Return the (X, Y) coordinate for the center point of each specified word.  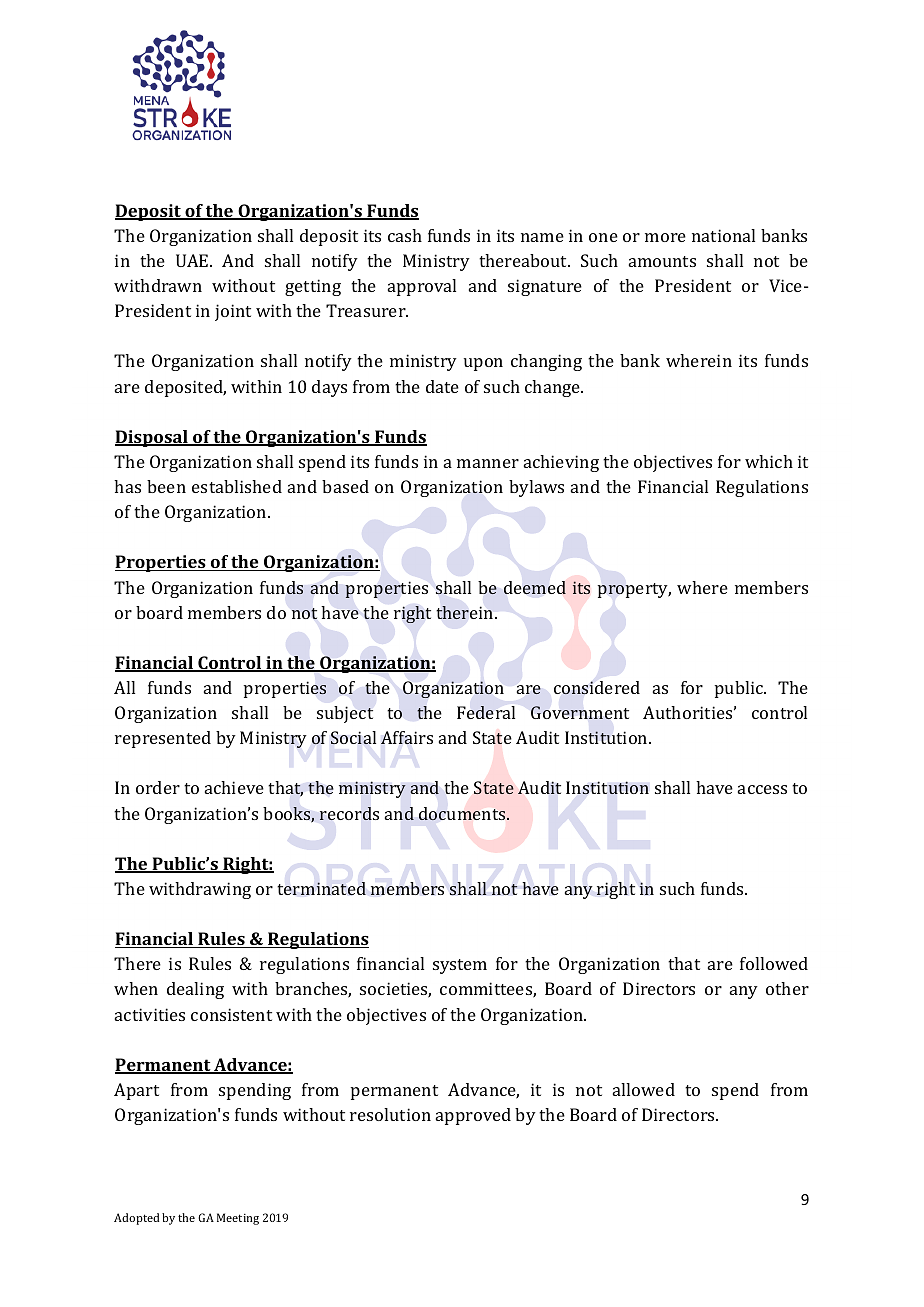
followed (774, 963)
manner (488, 463)
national (723, 235)
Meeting (238, 1219)
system (460, 966)
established (237, 486)
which (769, 461)
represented (163, 739)
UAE (193, 260)
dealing (195, 990)
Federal (486, 712)
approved (473, 1116)
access (762, 789)
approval (422, 287)
